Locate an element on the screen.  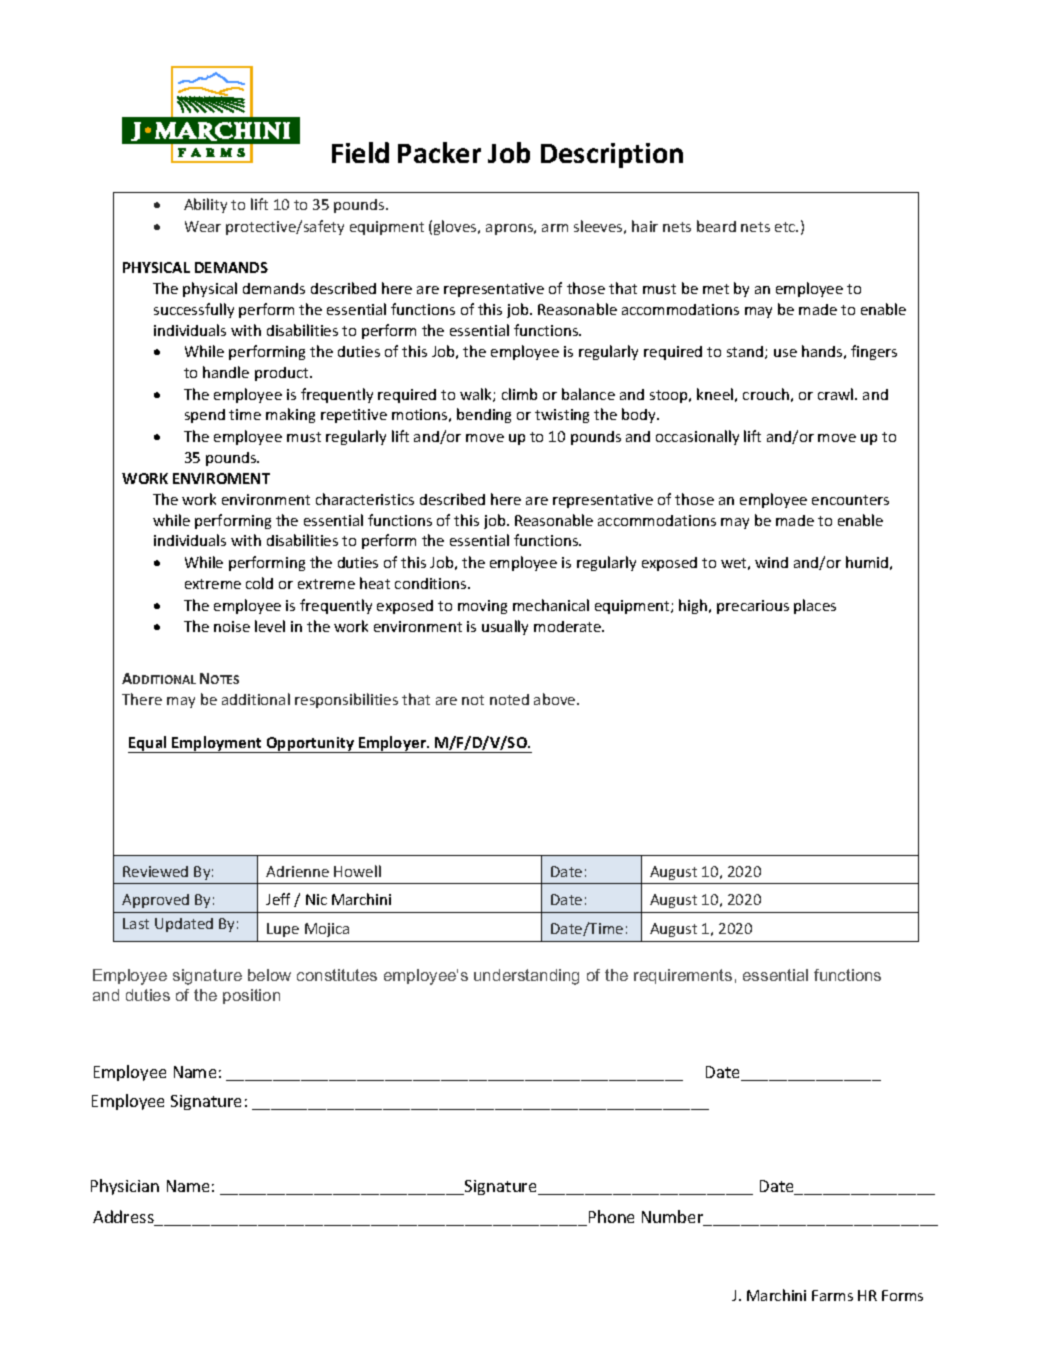
Forms is located at coordinates (902, 1295).
